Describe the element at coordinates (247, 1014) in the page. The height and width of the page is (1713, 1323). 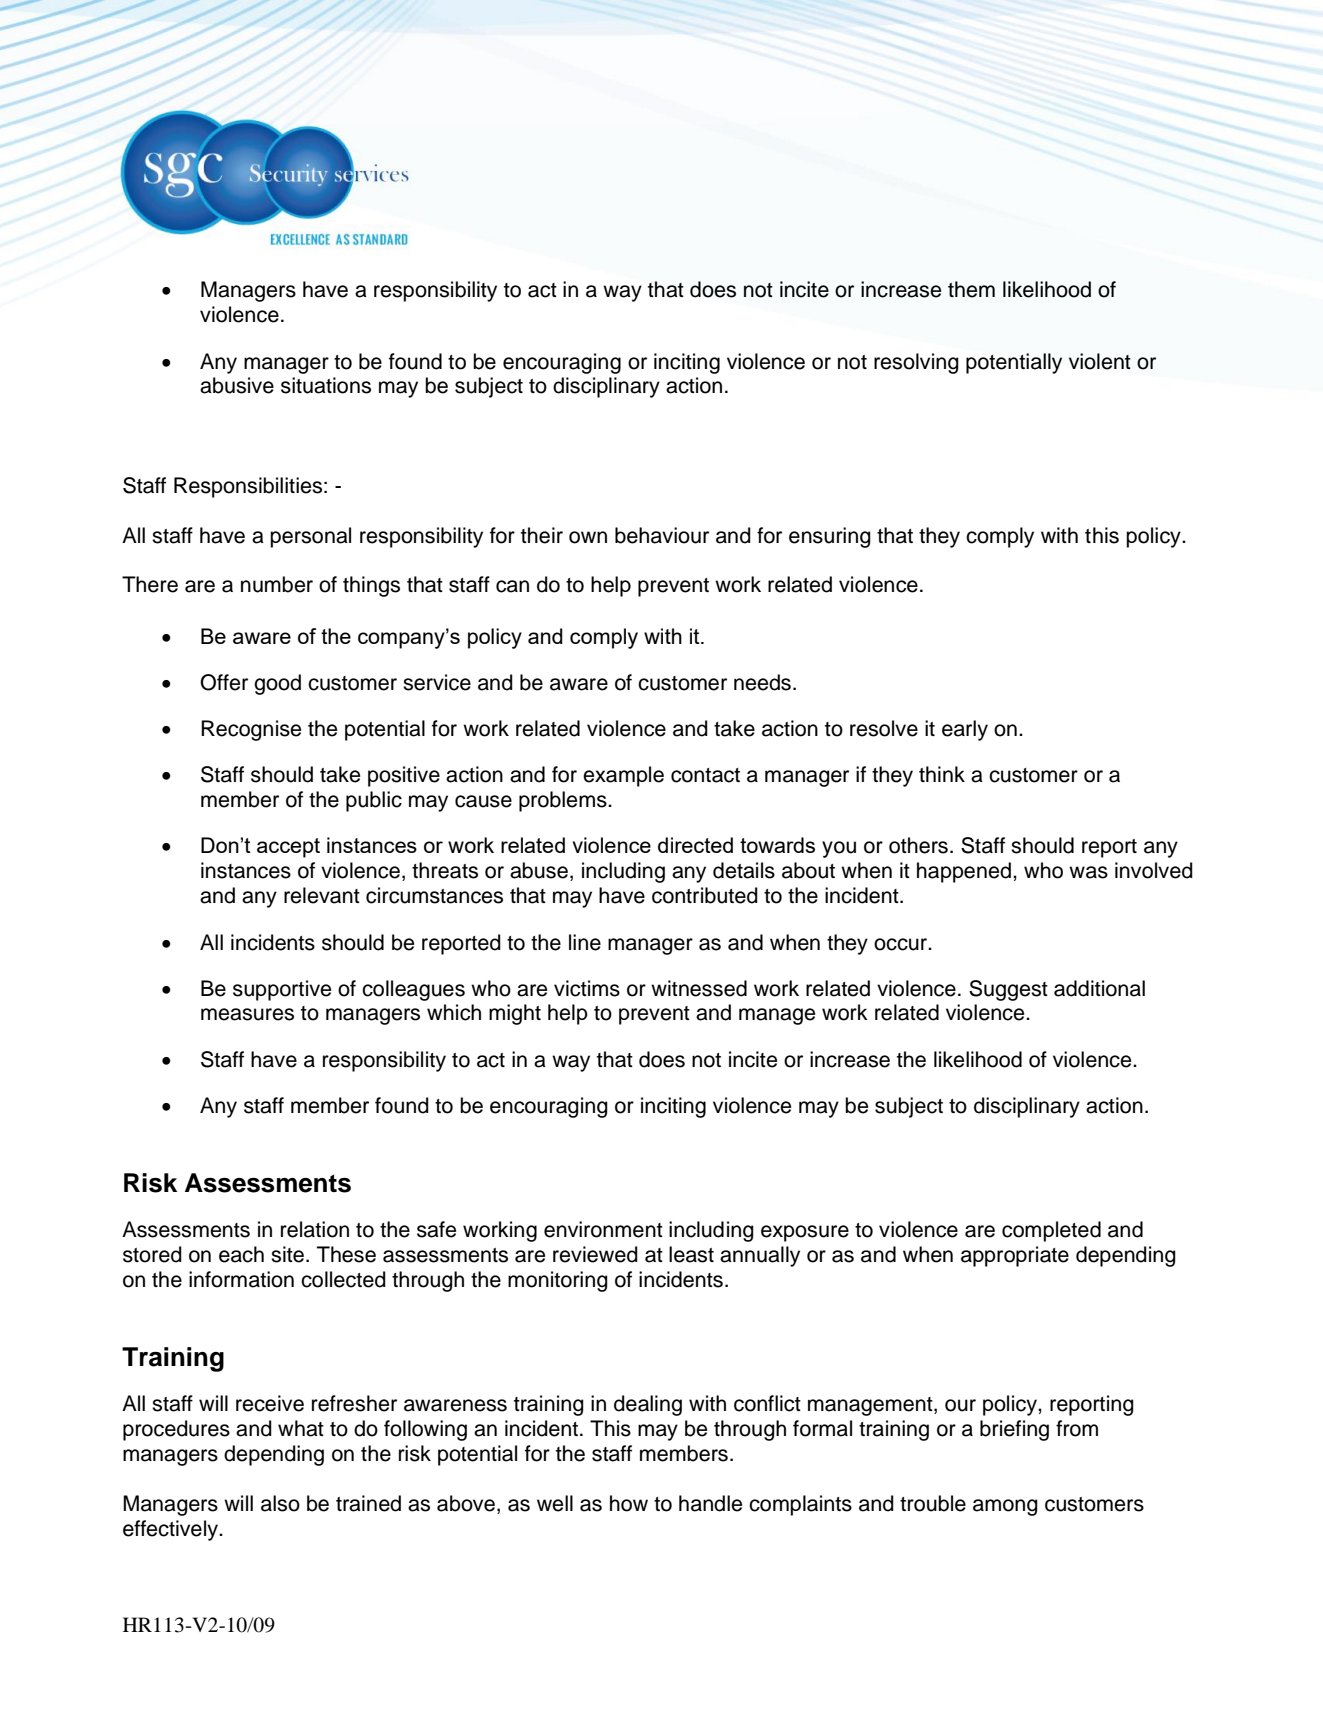
I see `measures` at that location.
